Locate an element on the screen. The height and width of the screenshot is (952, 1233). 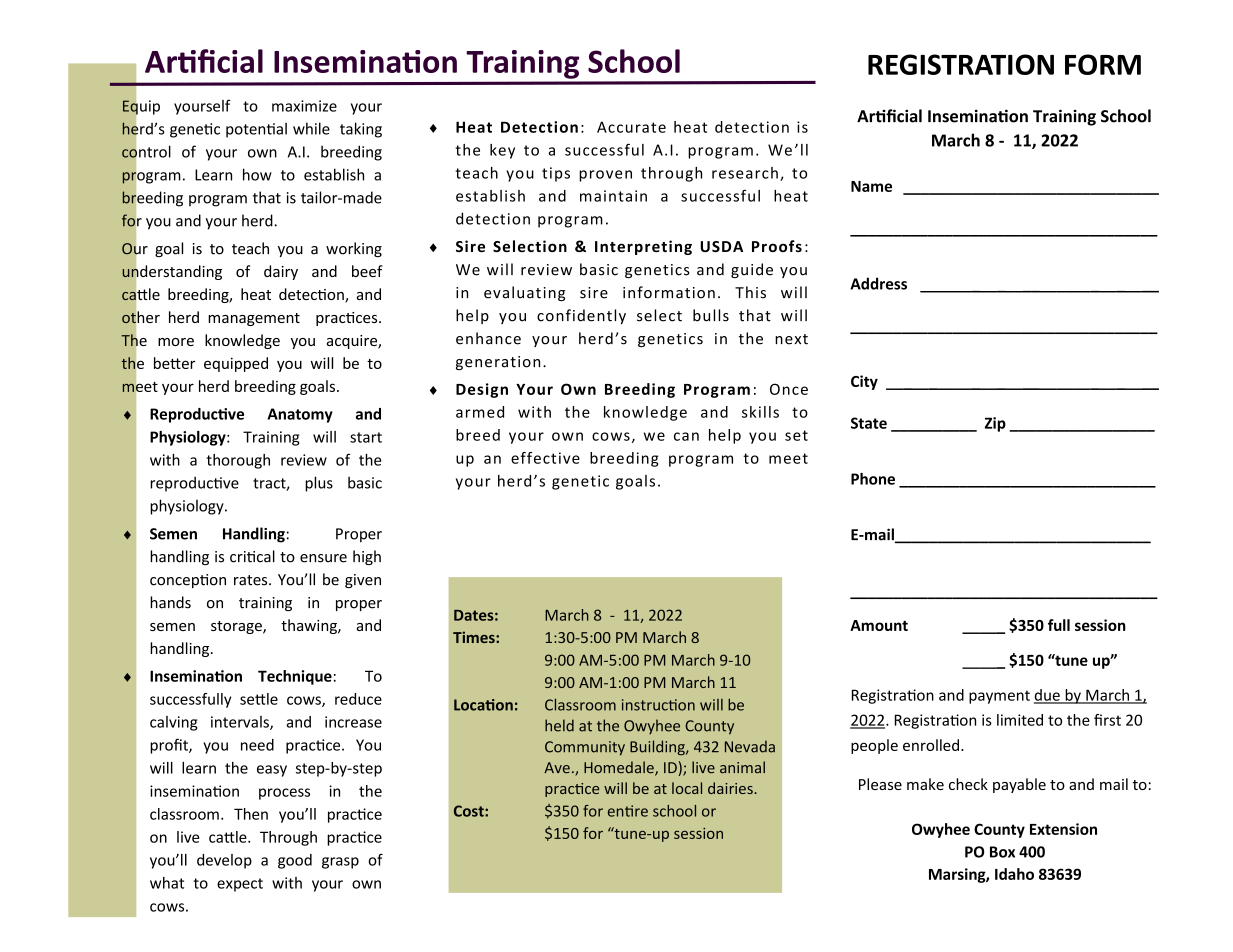
Accurate is located at coordinates (631, 127).
